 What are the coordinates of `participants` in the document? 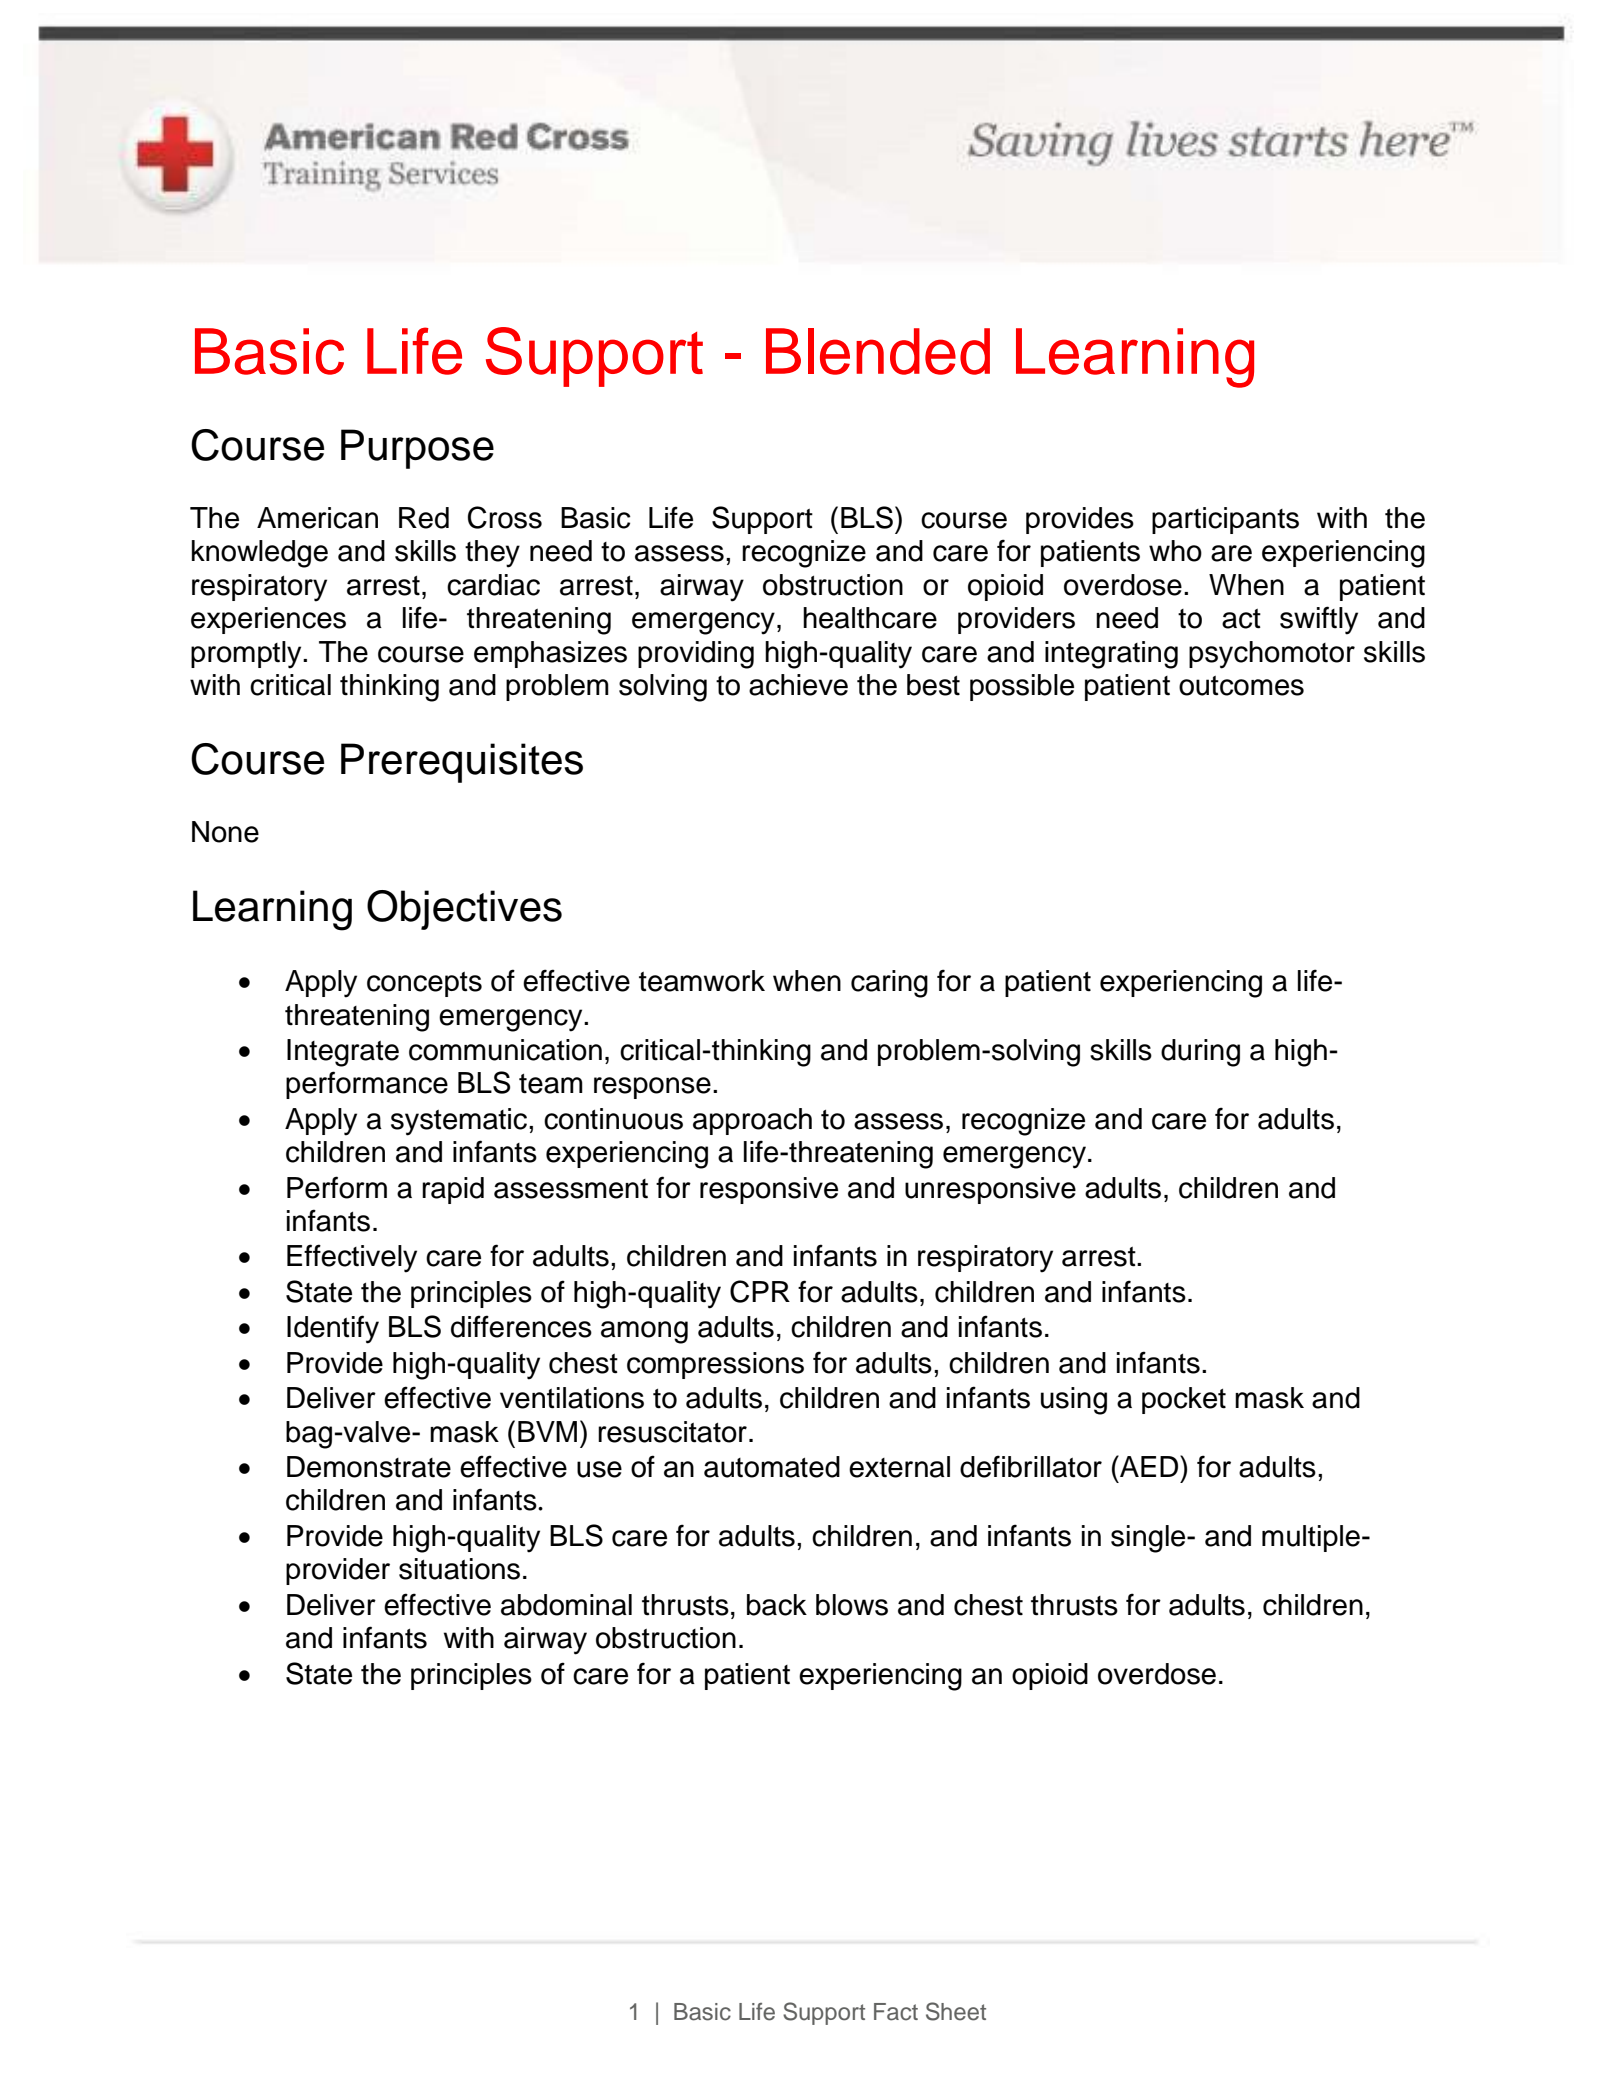 It's located at (1225, 520).
